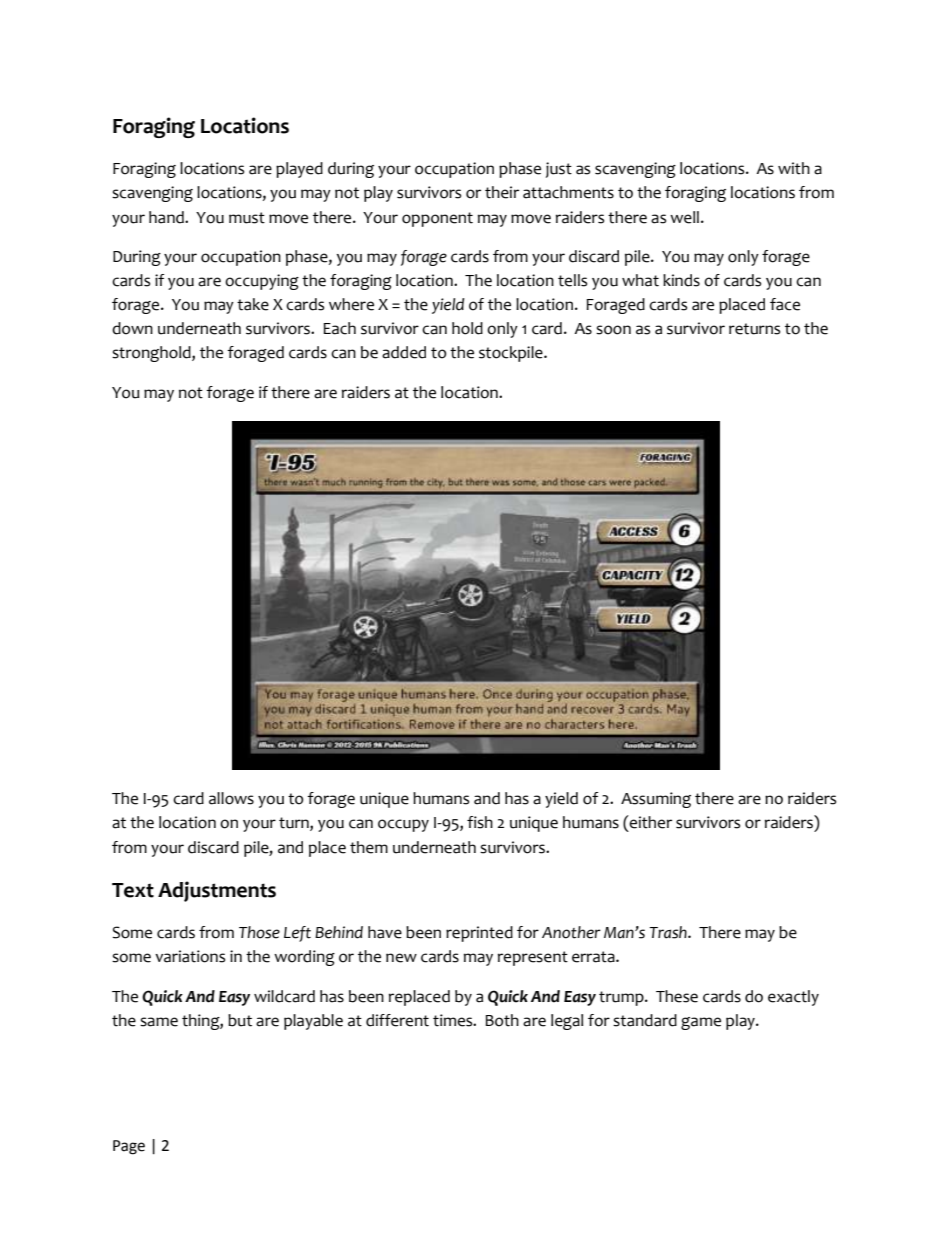 Image resolution: width=952 pixels, height=1233 pixels. What do you see at coordinates (794, 168) in the image?
I see `with` at bounding box center [794, 168].
